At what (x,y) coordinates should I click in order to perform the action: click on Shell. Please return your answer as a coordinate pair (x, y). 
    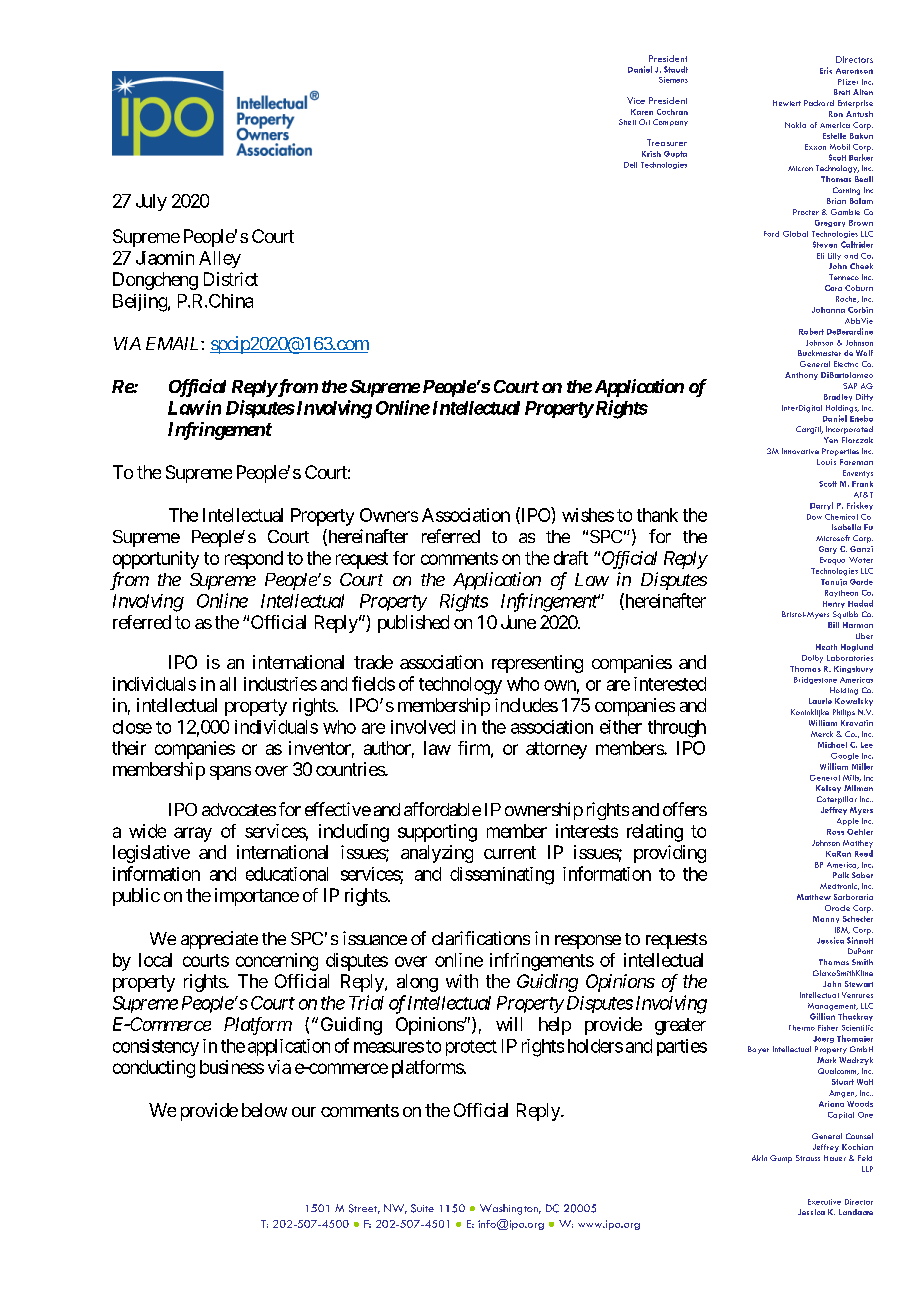
    Looking at the image, I should click on (627, 122).
